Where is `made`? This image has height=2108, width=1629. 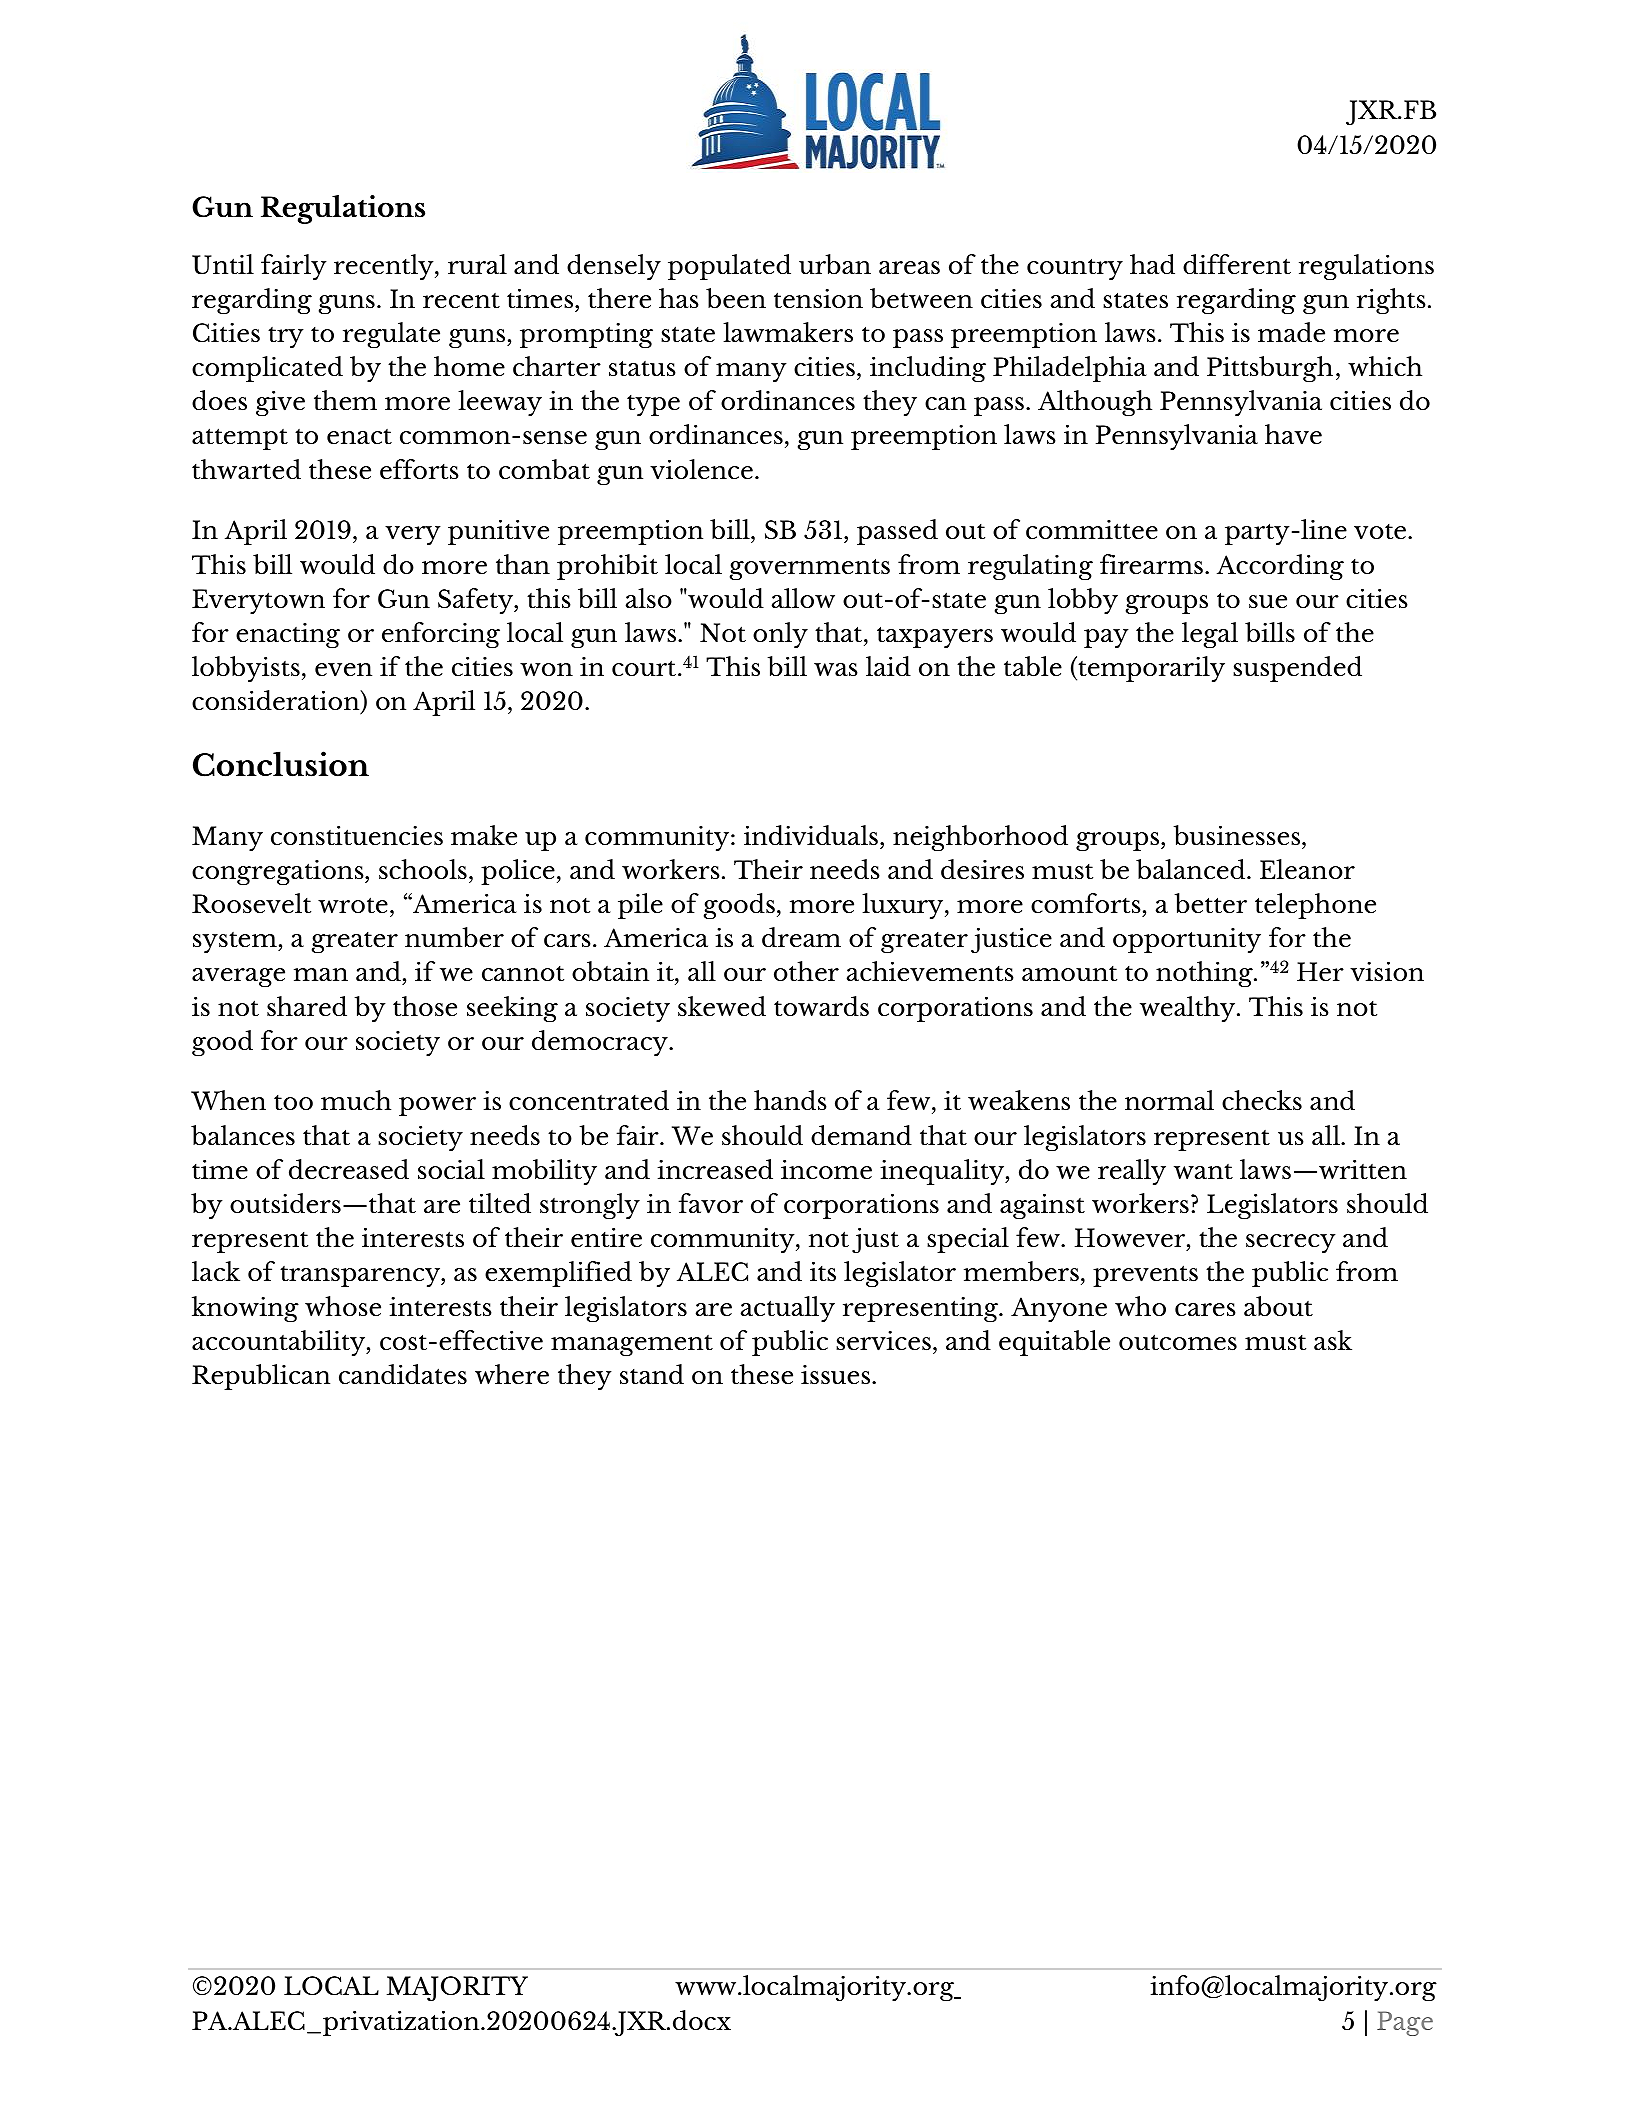
made is located at coordinates (1291, 332).
